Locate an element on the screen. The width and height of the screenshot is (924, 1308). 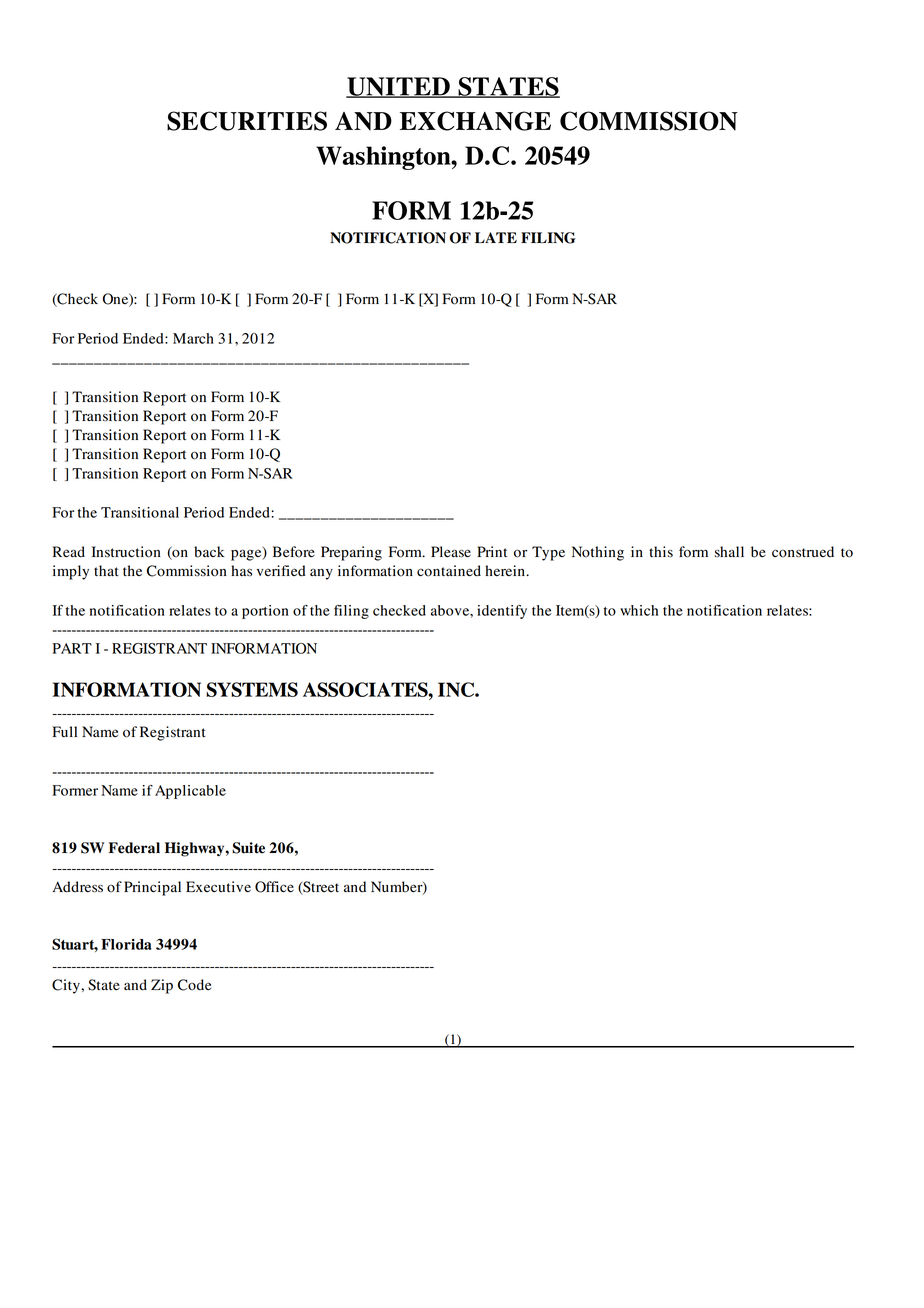
EXCHANGE is located at coordinates (475, 121).
